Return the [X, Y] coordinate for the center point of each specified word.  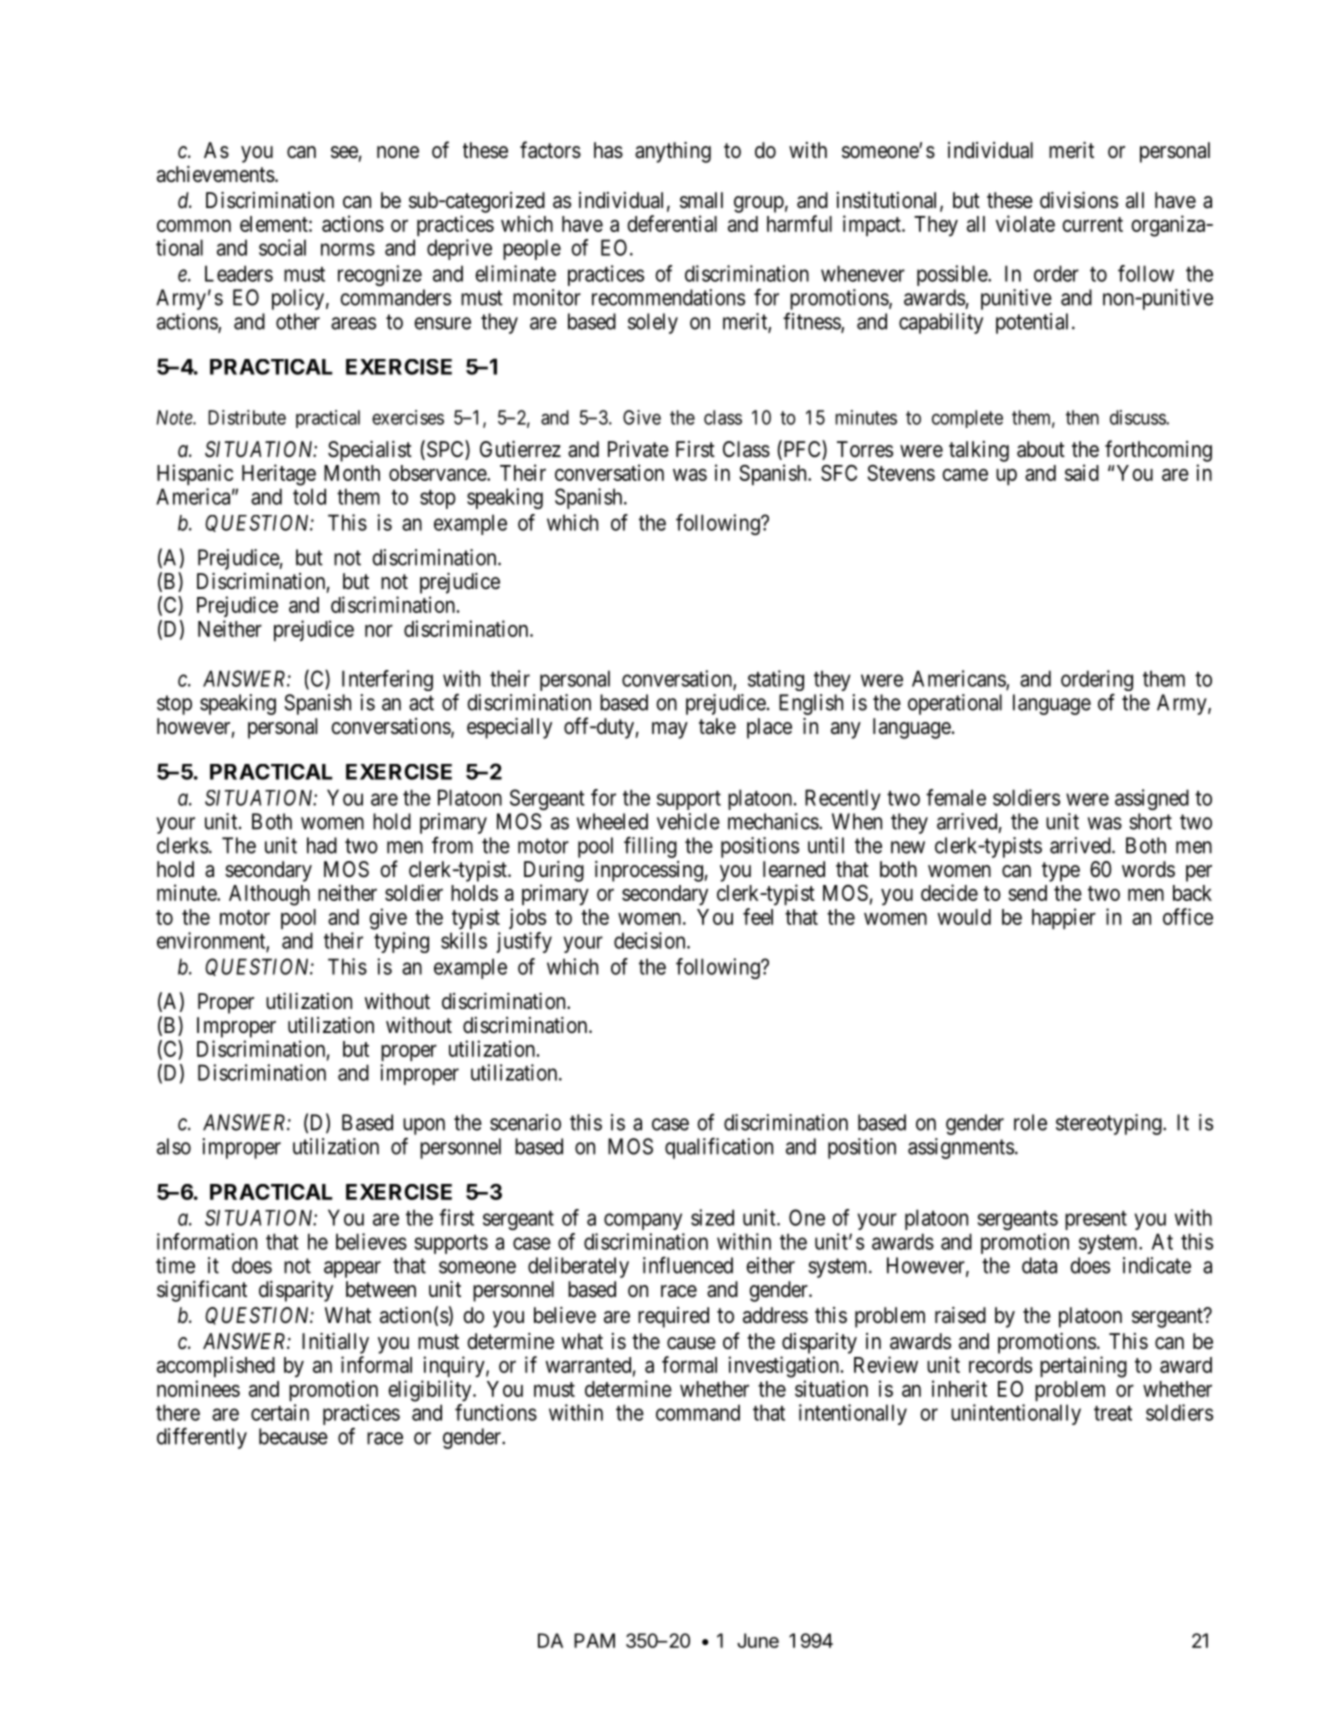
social [282, 247]
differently [202, 1438]
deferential [672, 223]
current [1092, 224]
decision [651, 940]
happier [1064, 918]
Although [269, 895]
